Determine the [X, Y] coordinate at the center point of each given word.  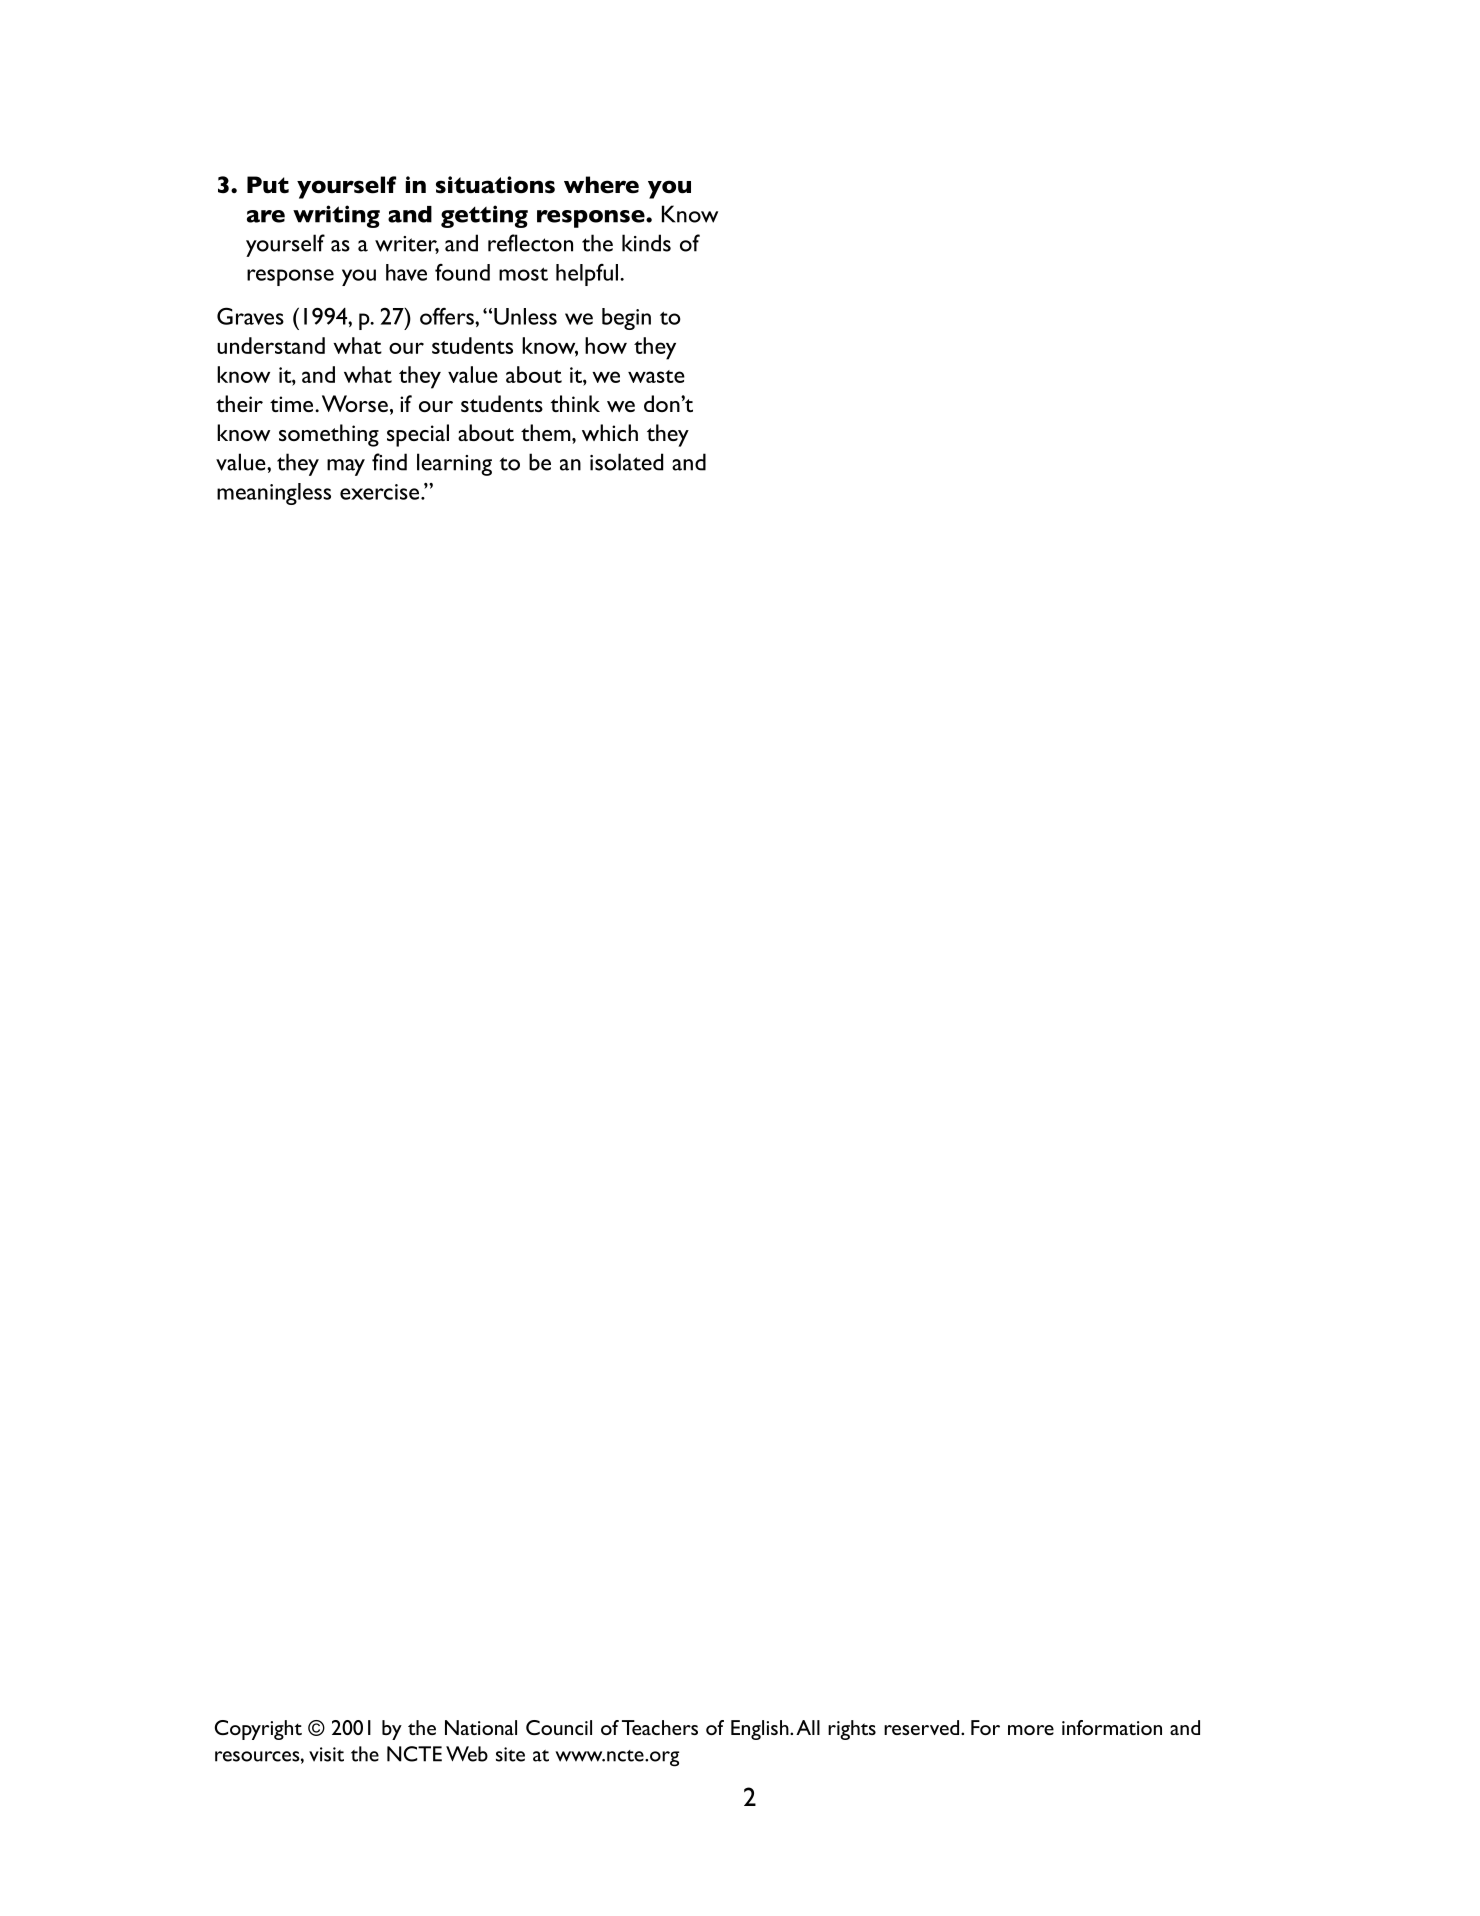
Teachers [660, 1727]
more [1031, 1730]
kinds [646, 243]
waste [656, 376]
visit [326, 1754]
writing [336, 216]
